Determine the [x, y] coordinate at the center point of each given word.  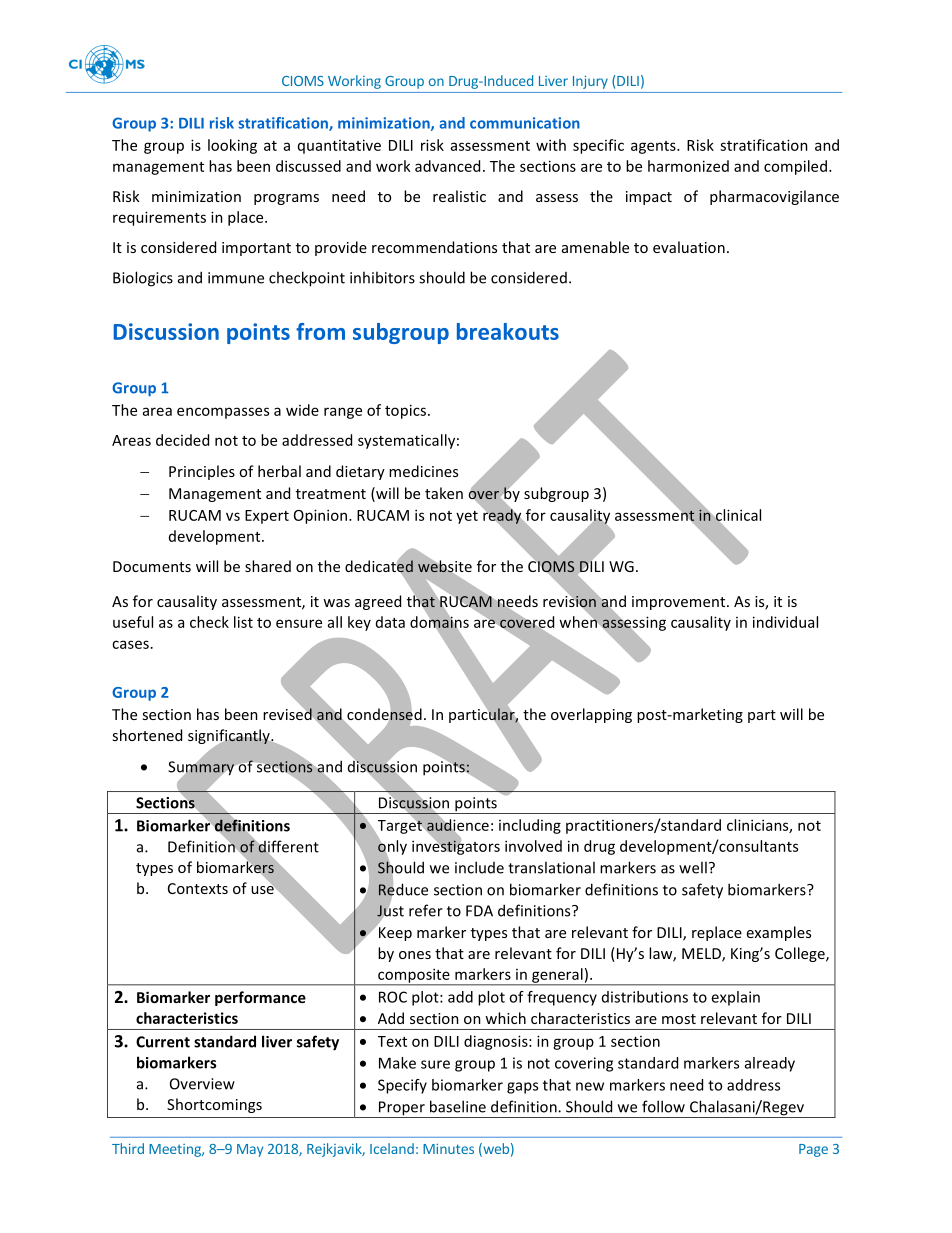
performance [260, 998]
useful [133, 622]
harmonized [688, 166]
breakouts [508, 331]
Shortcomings [214, 1105]
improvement [680, 603]
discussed [308, 166]
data [390, 622]
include [479, 867]
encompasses [223, 413]
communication [525, 123]
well [693, 867]
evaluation [689, 247]
